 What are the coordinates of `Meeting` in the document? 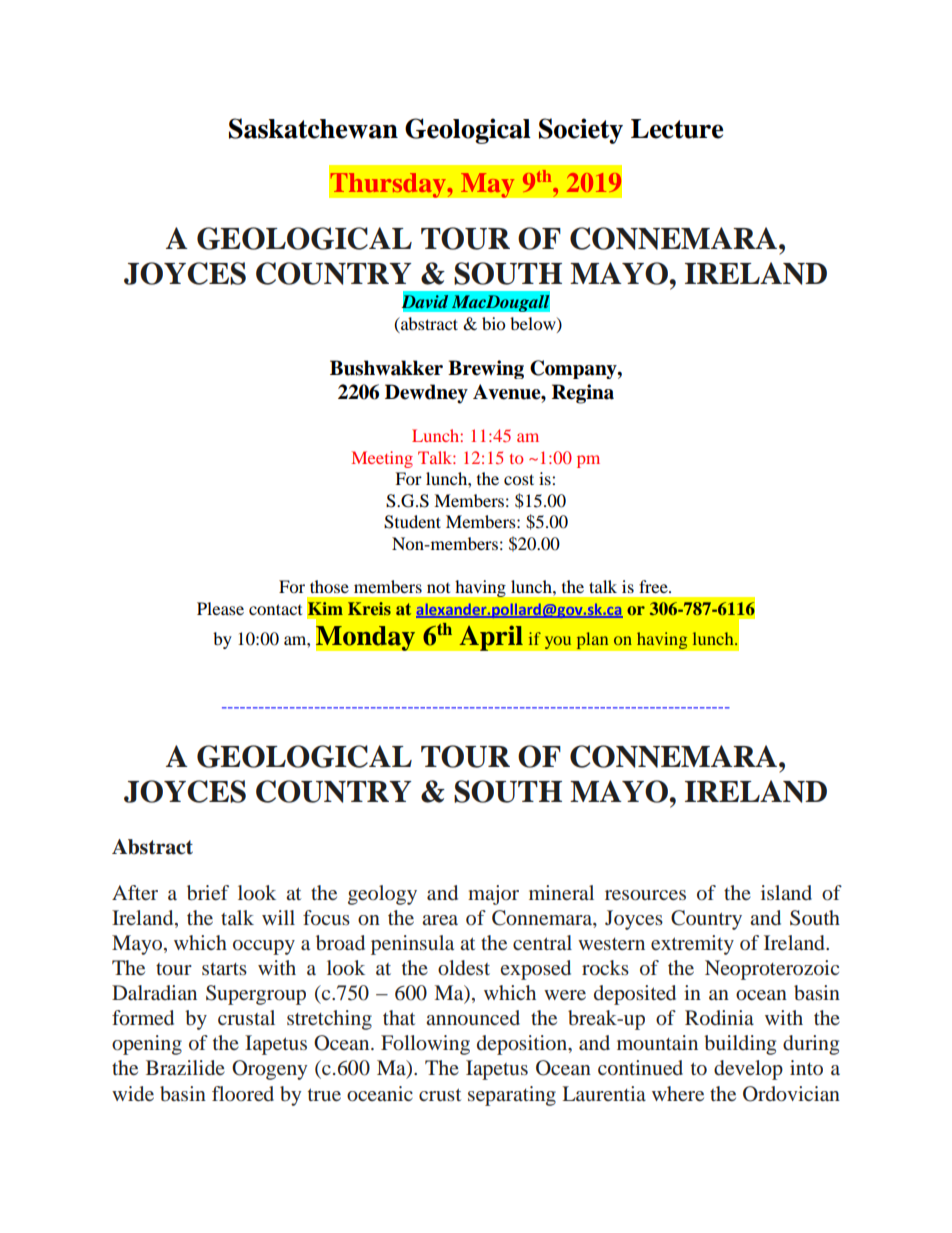 It's located at (382, 459).
